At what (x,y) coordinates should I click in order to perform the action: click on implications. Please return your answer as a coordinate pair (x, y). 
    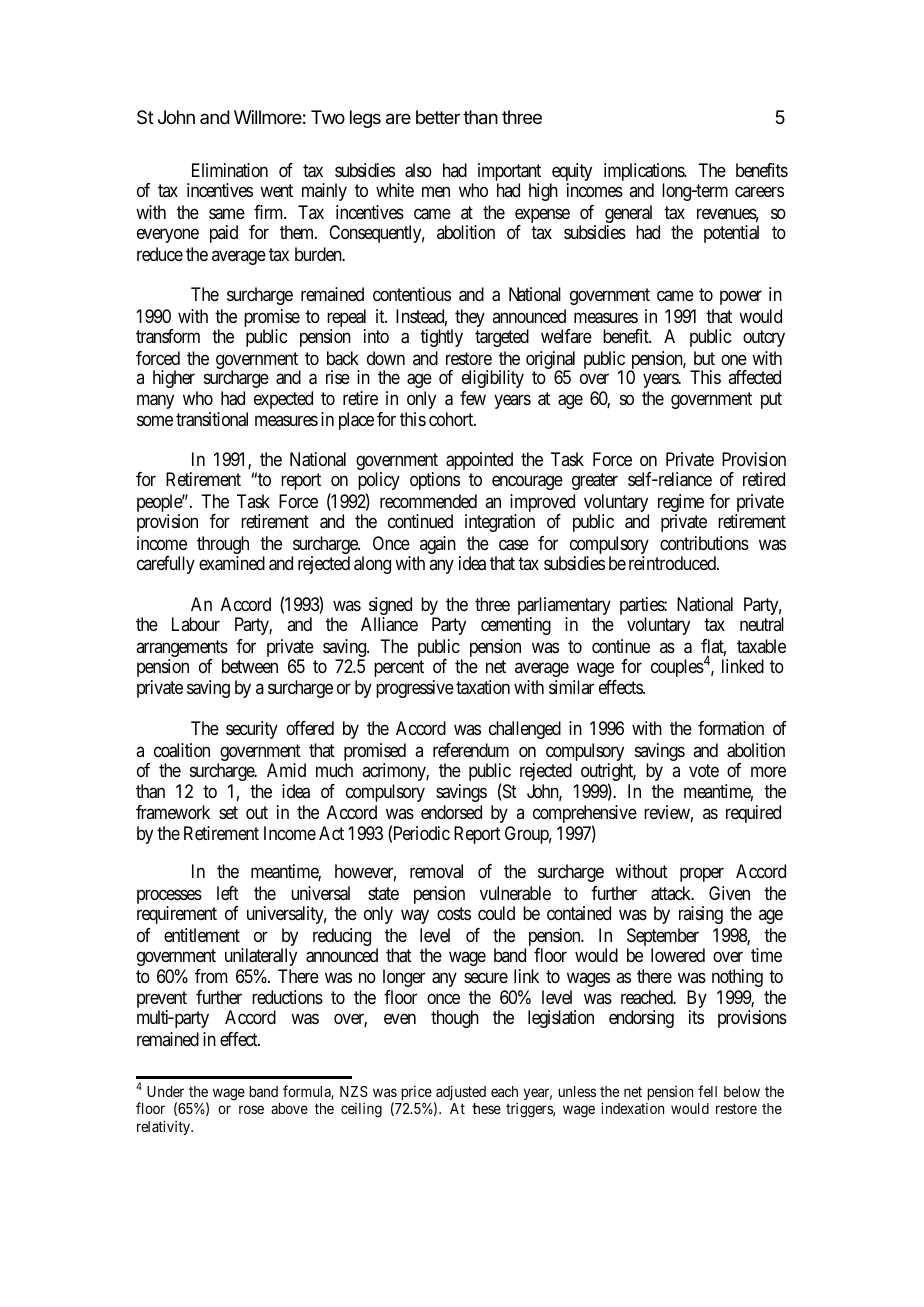
    Looking at the image, I should click on (645, 173).
